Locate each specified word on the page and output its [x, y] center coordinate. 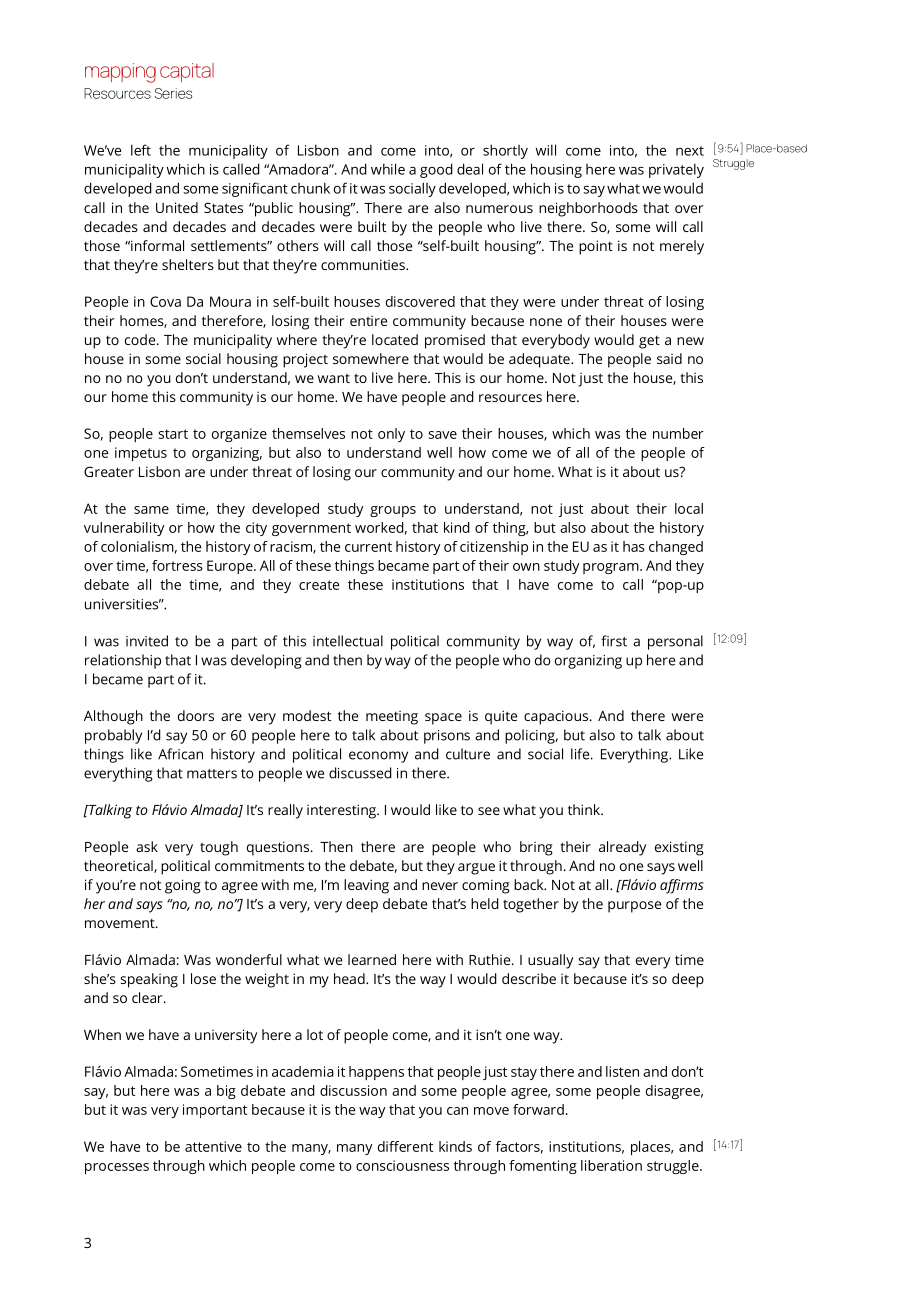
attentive [213, 1146]
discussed [360, 773]
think [585, 809]
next [690, 151]
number [678, 433]
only [391, 435]
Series [173, 93]
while [388, 169]
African [180, 754]
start [173, 434]
